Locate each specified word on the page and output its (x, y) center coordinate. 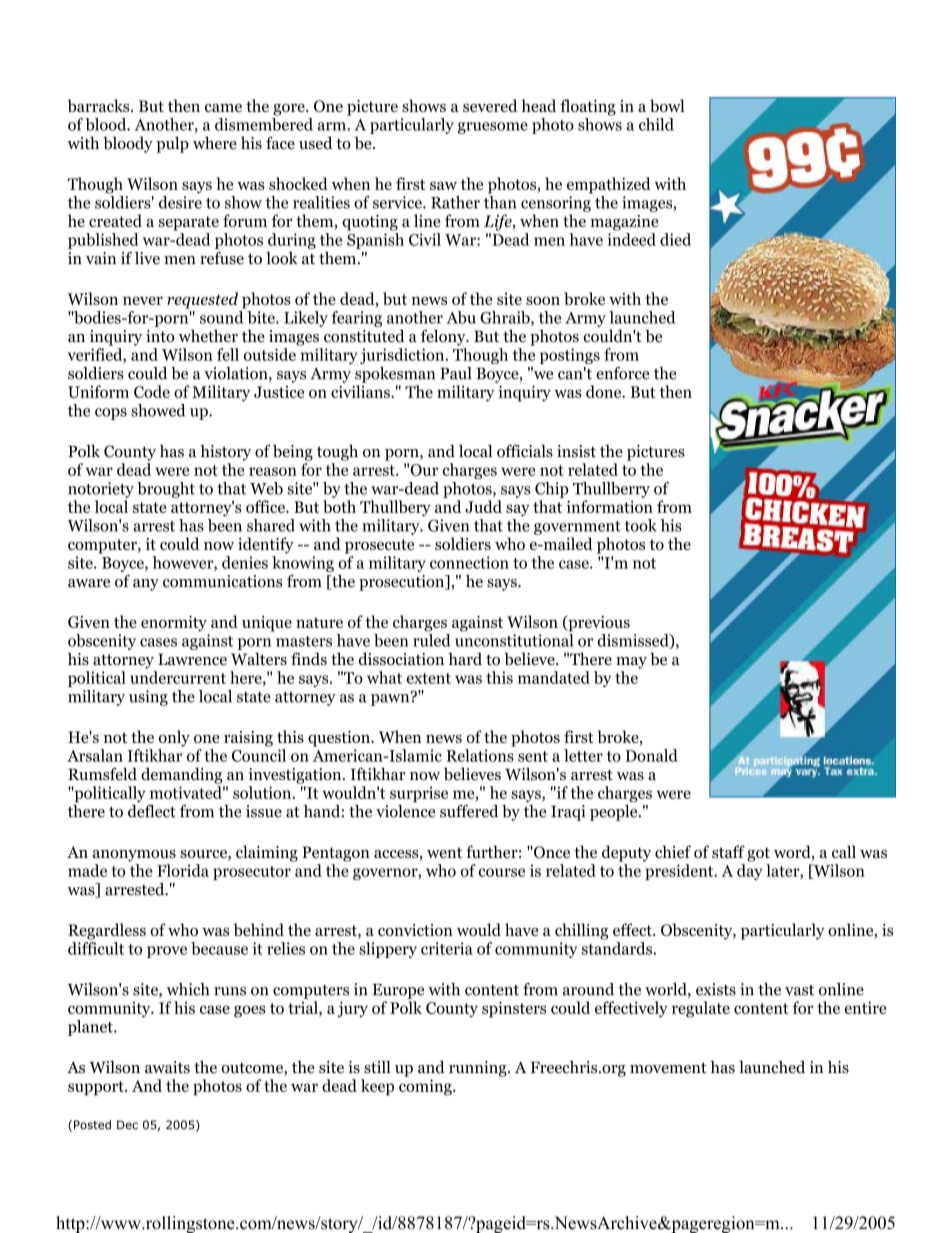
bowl (667, 105)
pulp (172, 144)
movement (668, 1068)
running (479, 1069)
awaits (167, 1067)
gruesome (493, 128)
